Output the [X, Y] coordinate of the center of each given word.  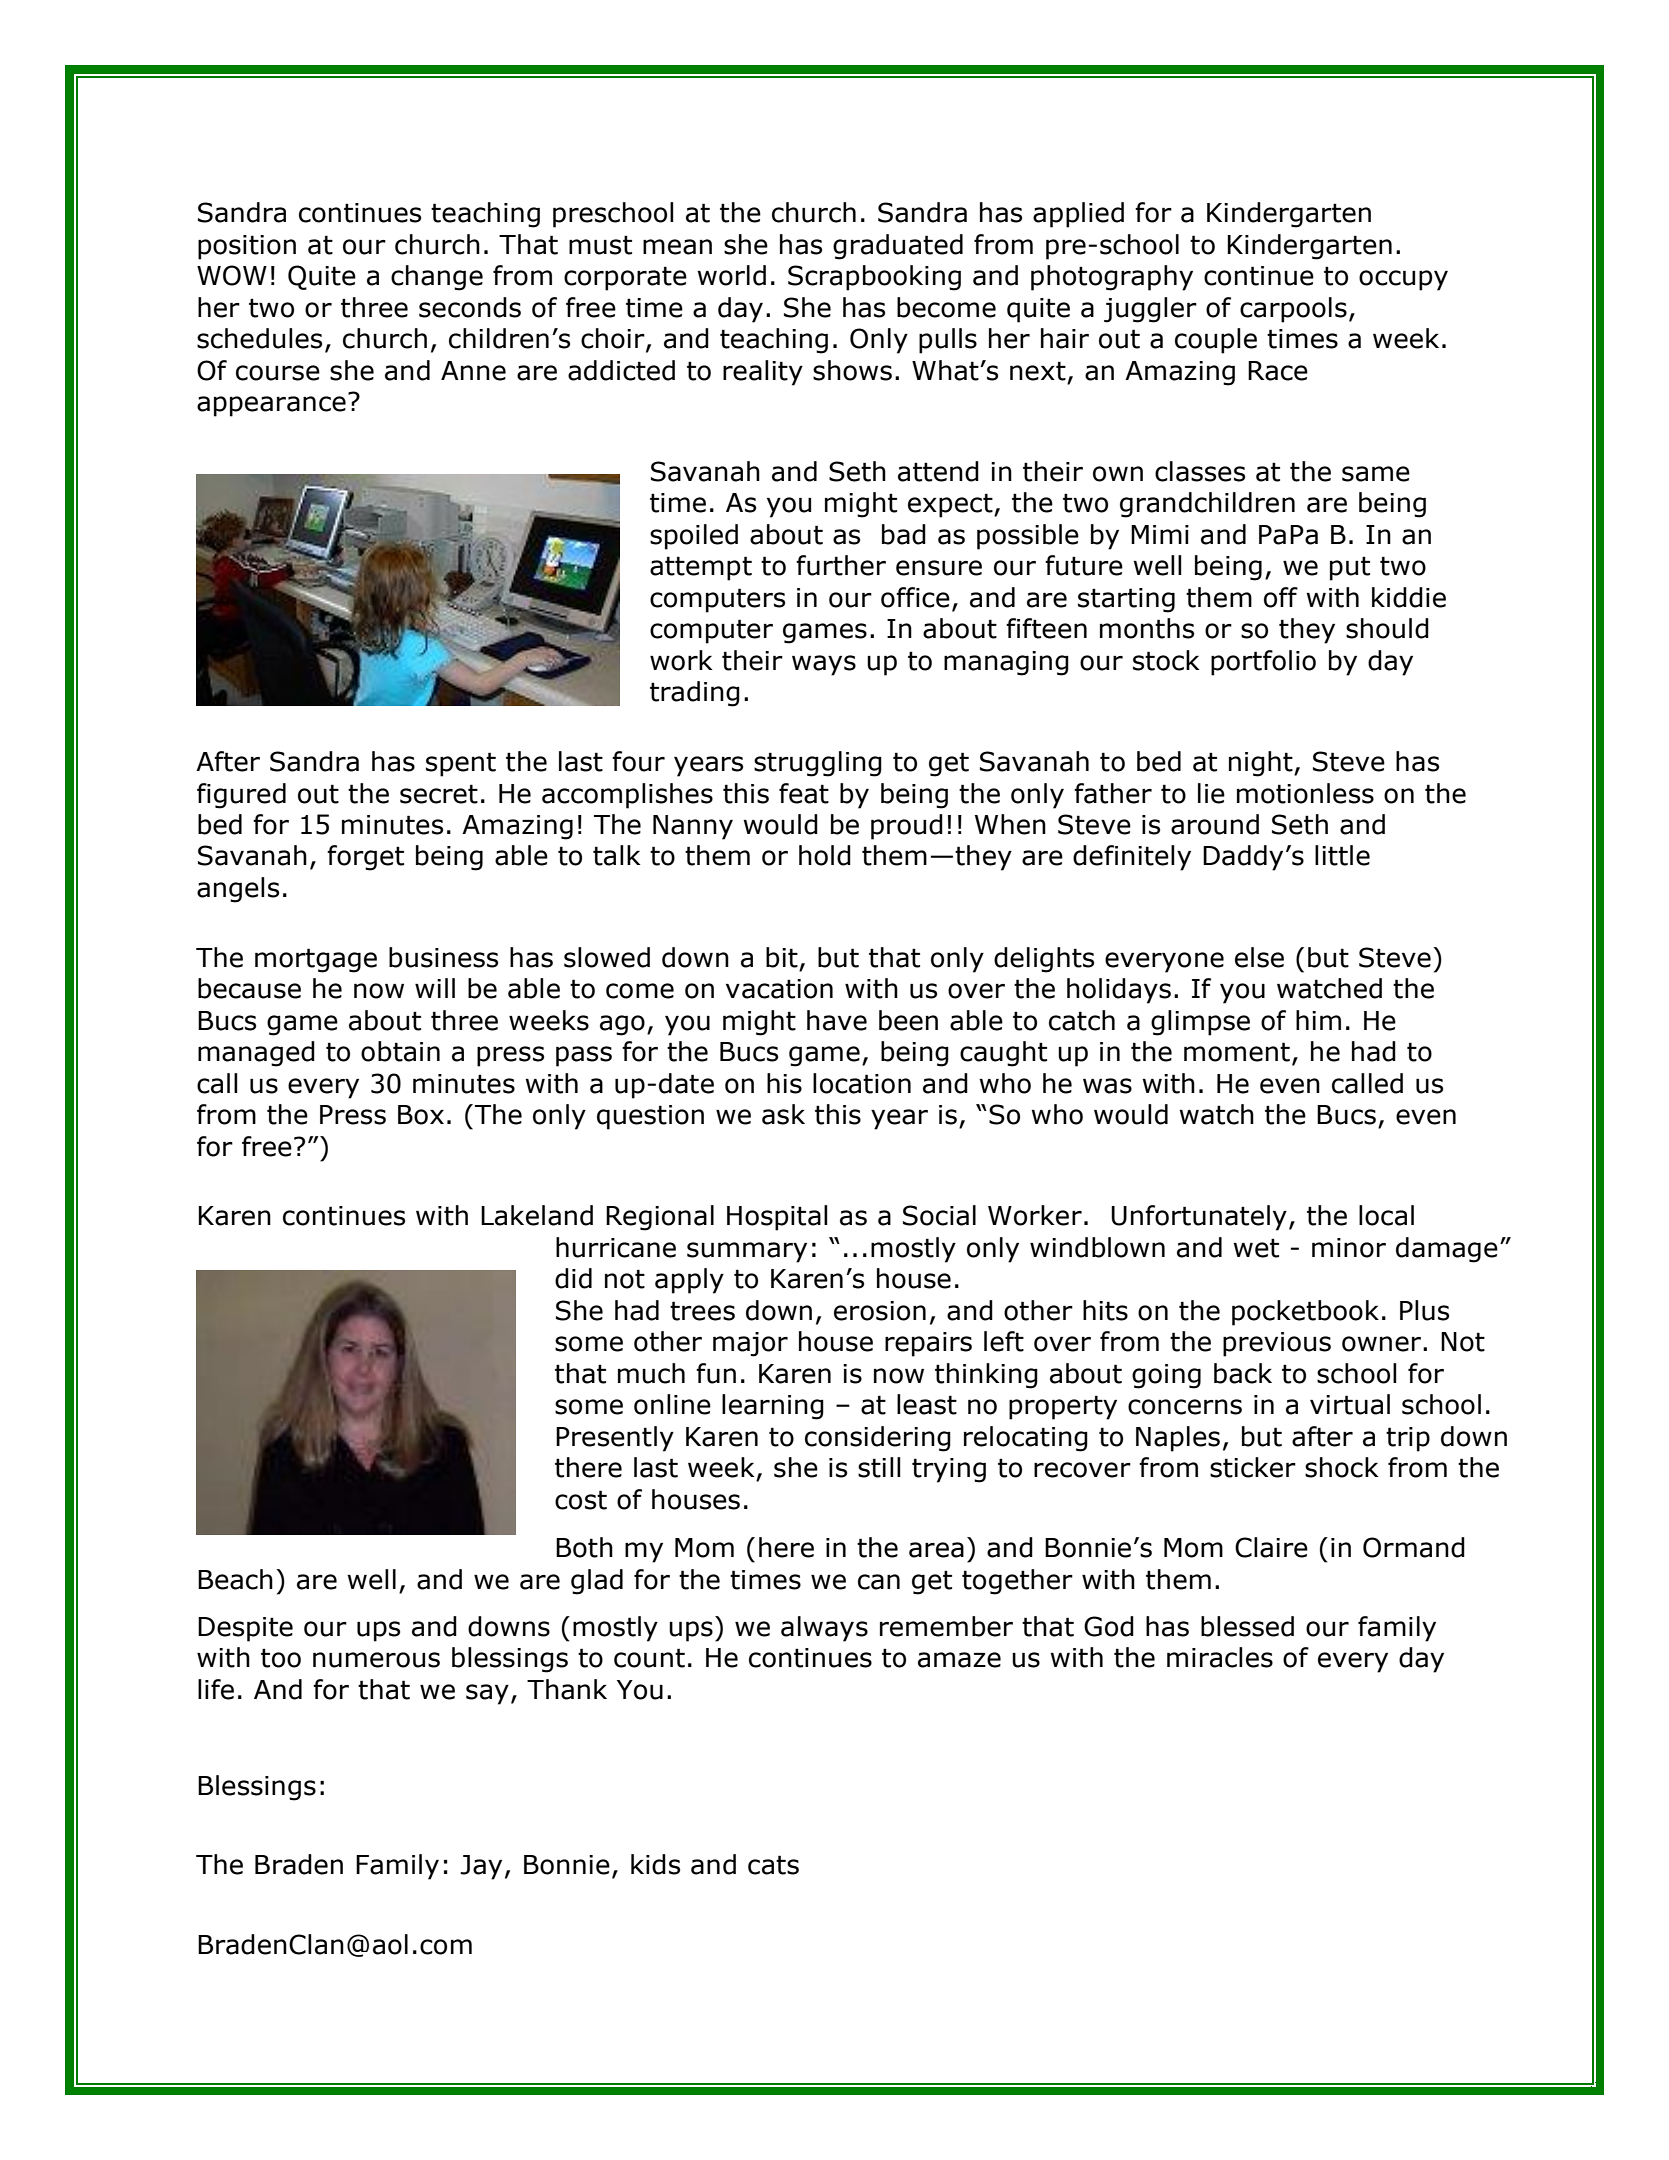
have [837, 1020]
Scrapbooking [874, 278]
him [1318, 1020]
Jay [481, 1867]
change [437, 278]
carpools [1293, 310]
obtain [400, 1051]
